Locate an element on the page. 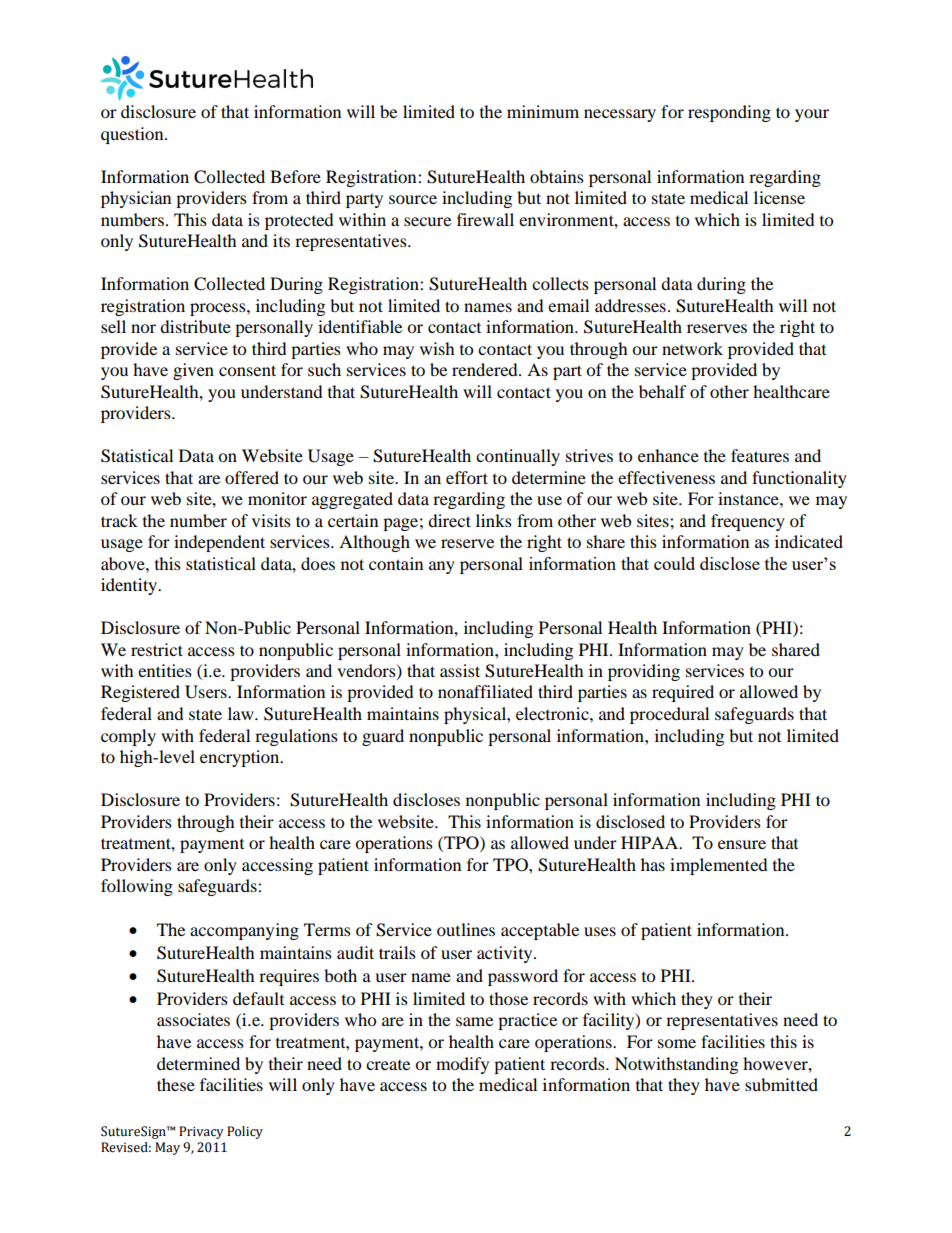  modify is located at coordinates (462, 1065).
